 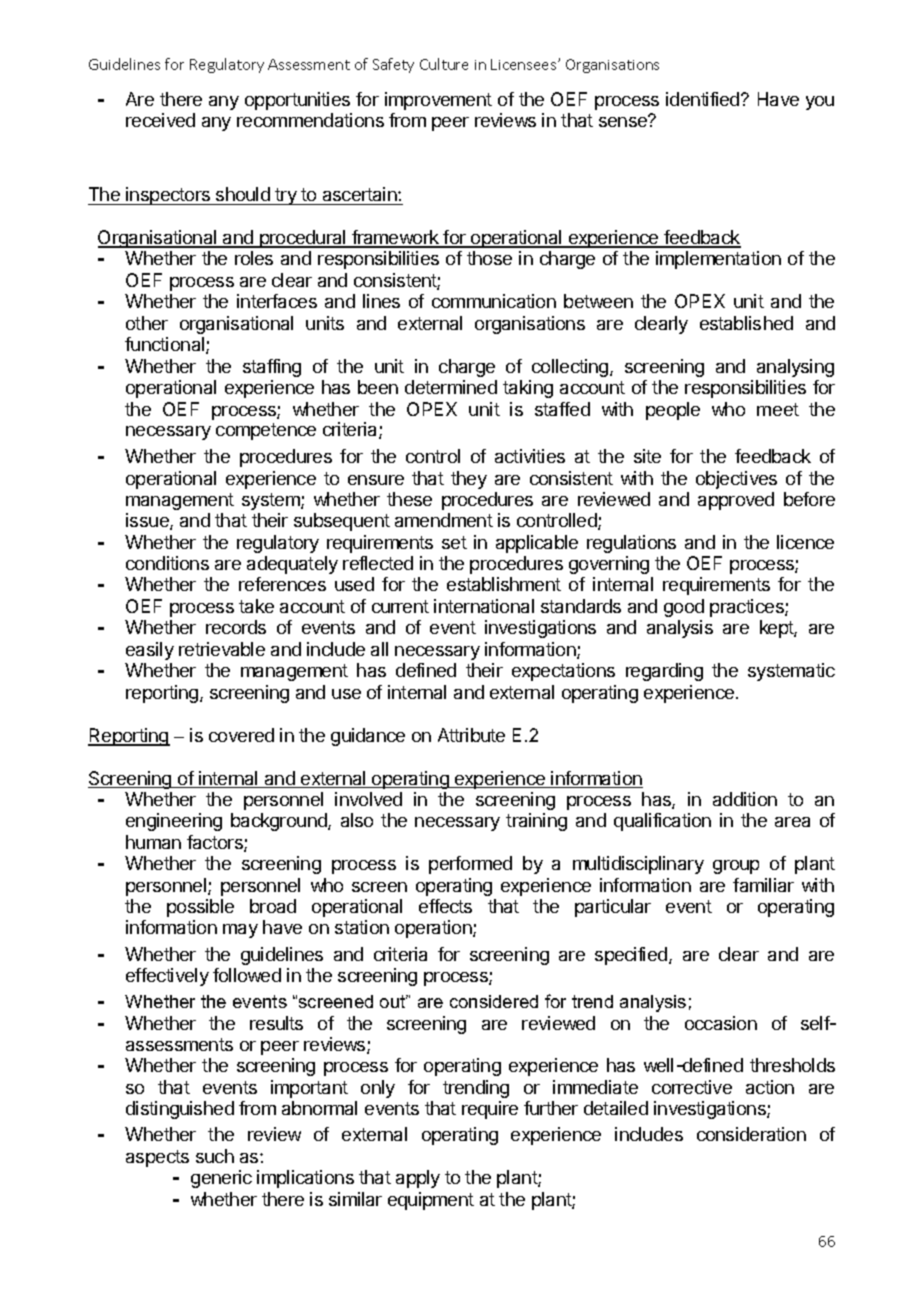 What do you see at coordinates (438, 101) in the screenshot?
I see `improvement` at bounding box center [438, 101].
